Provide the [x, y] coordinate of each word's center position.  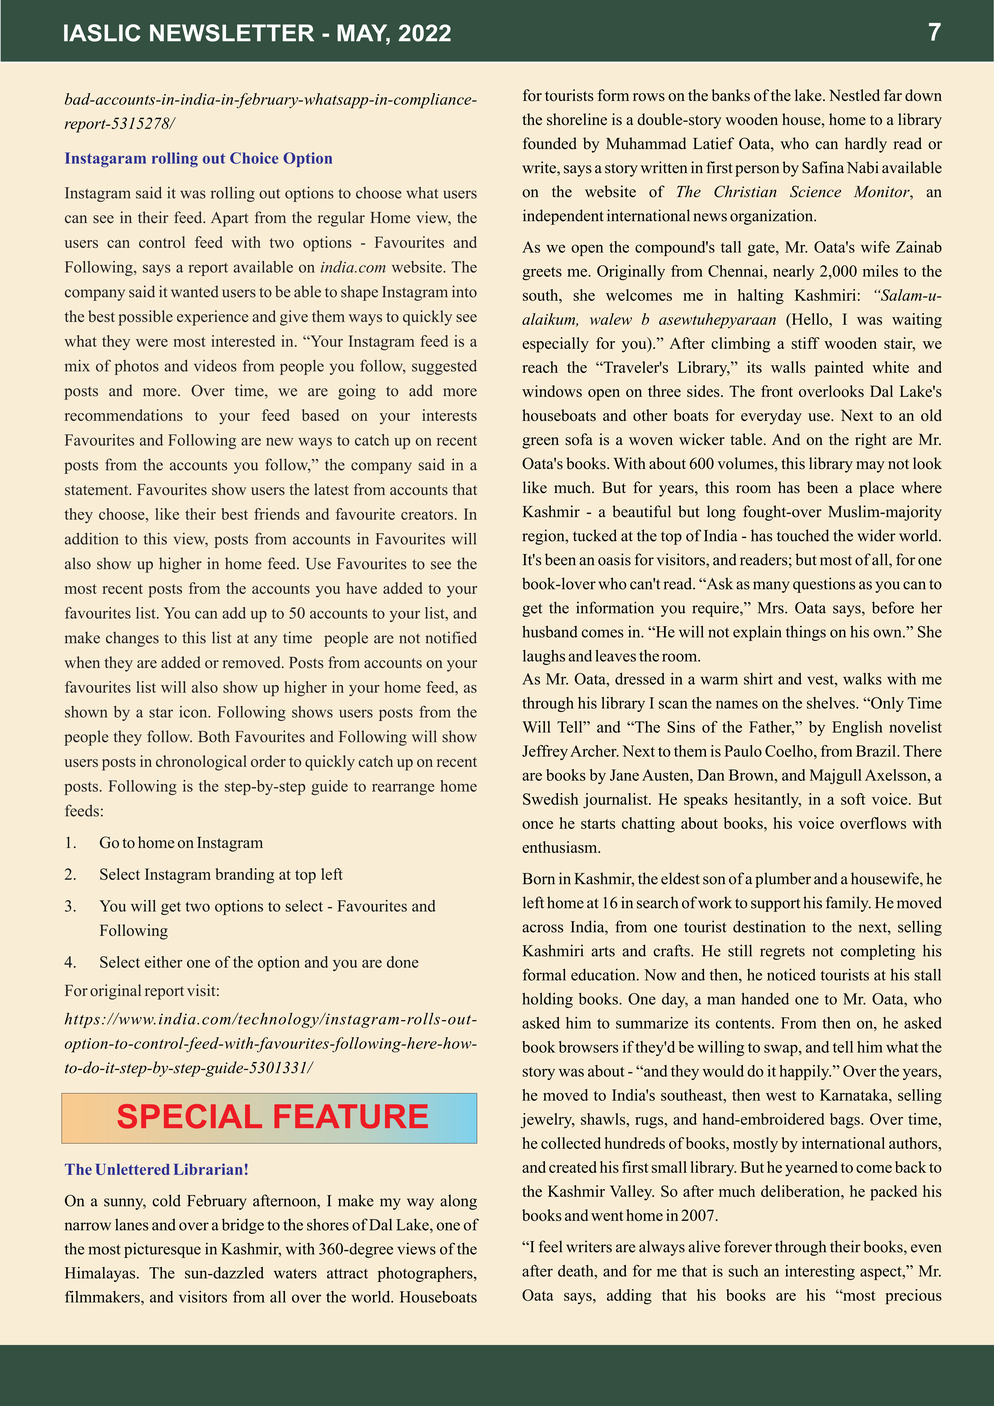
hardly [866, 145]
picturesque [162, 1250]
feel [550, 1246]
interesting [820, 1272]
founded [550, 143]
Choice [254, 158]
